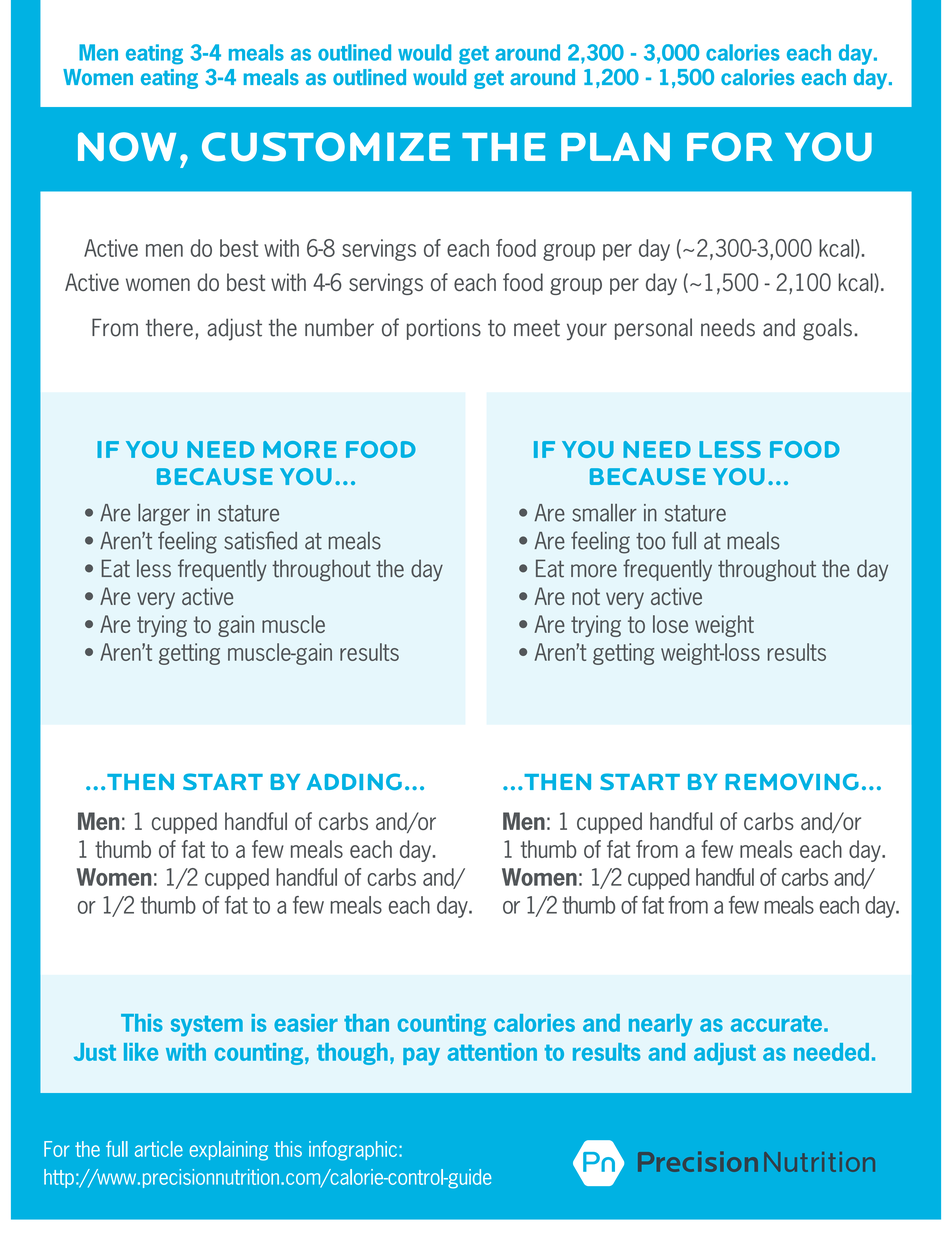 This page has width=952, height=1233. I want to click on PLAN, so click(615, 146).
